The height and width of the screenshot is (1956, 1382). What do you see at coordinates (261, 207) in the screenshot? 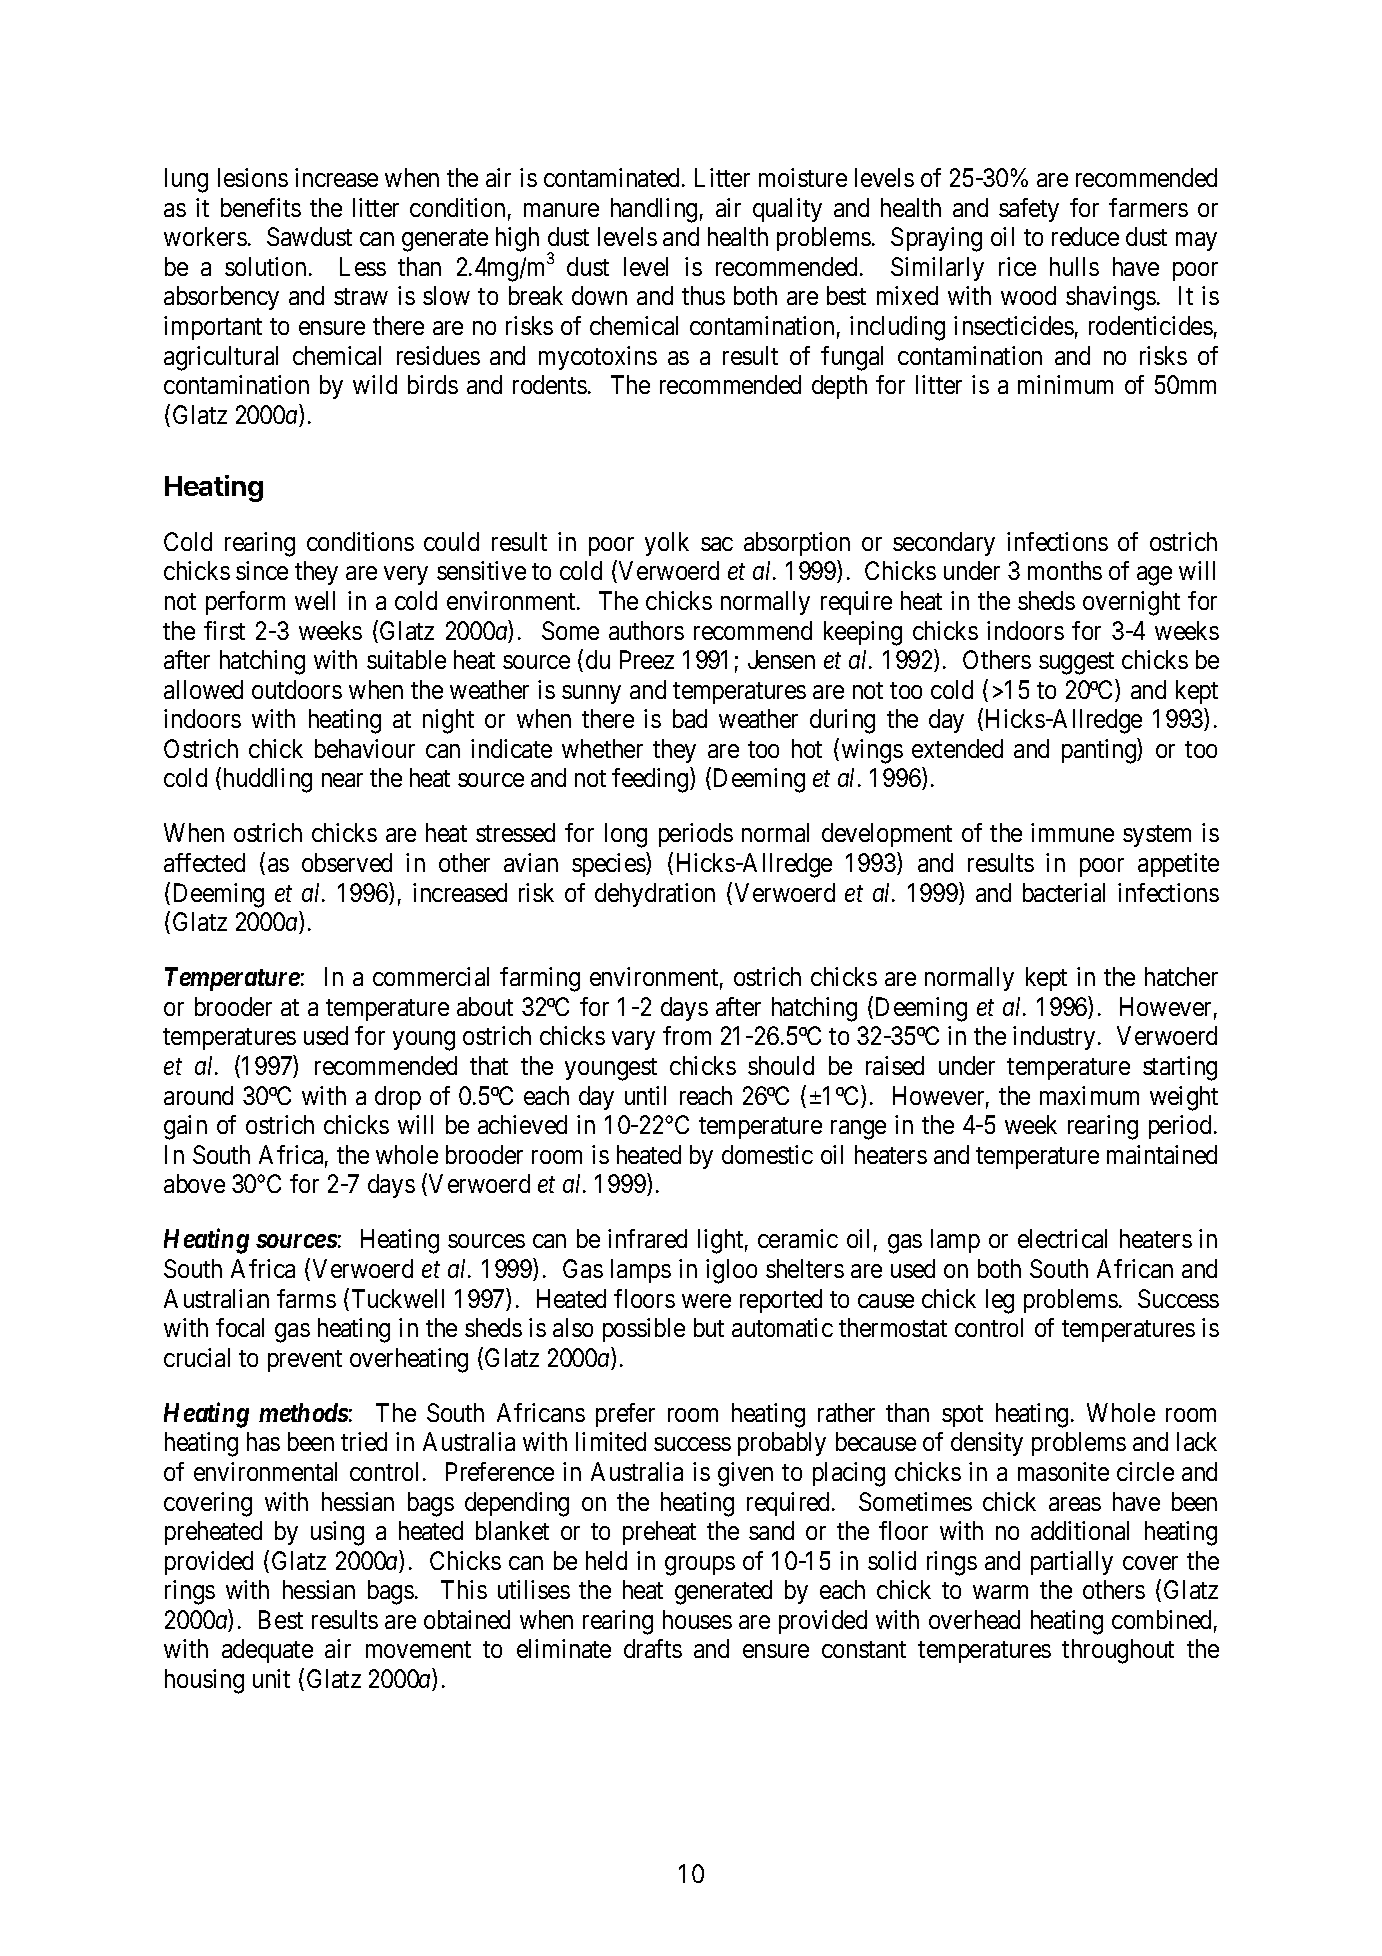
I see `benefits` at bounding box center [261, 207].
